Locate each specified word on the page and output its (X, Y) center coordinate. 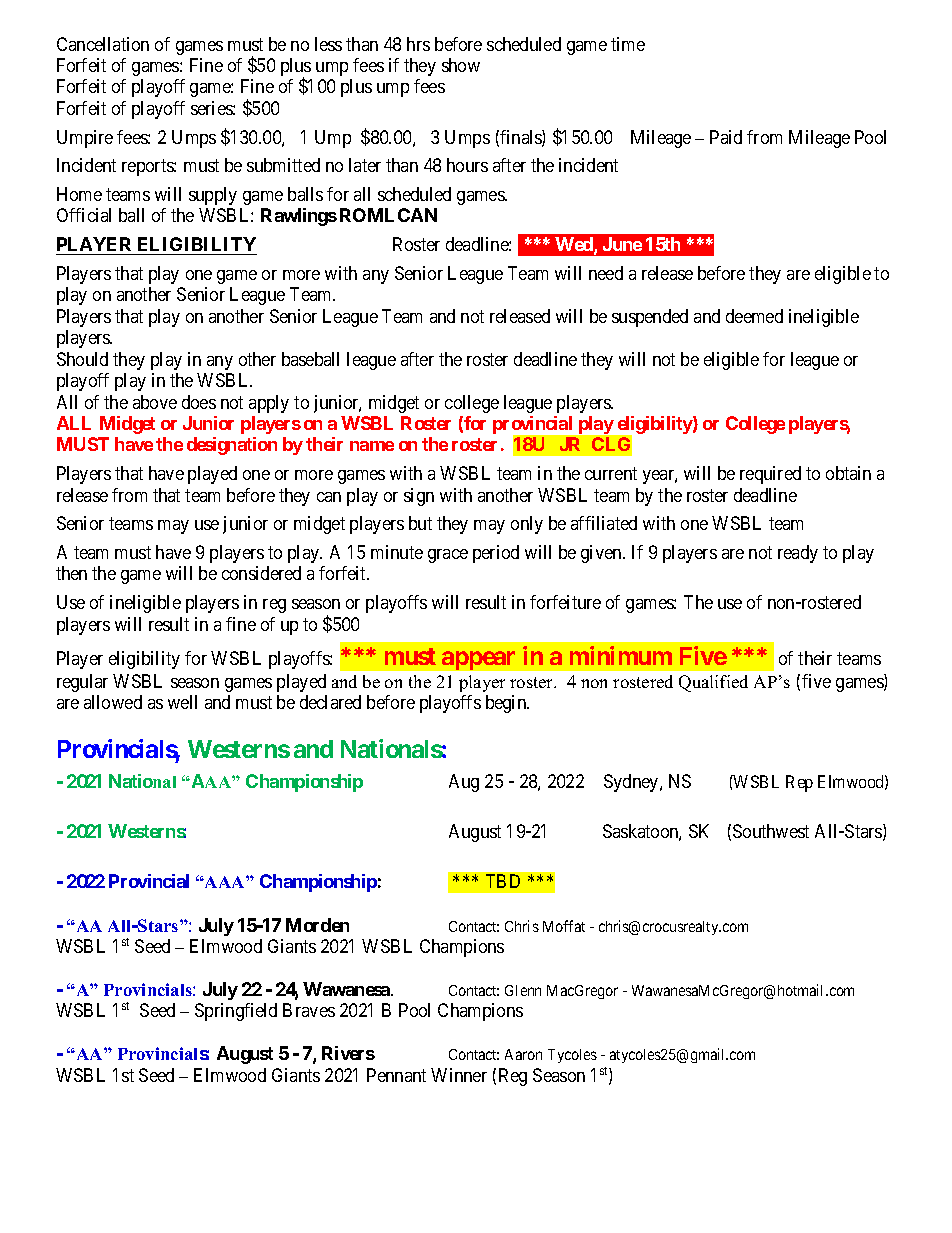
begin (507, 704)
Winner (459, 1075)
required (770, 475)
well (182, 702)
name (372, 446)
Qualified (713, 683)
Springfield (236, 1012)
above (155, 402)
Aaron (523, 1054)
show (461, 65)
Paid (726, 137)
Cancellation (103, 44)
